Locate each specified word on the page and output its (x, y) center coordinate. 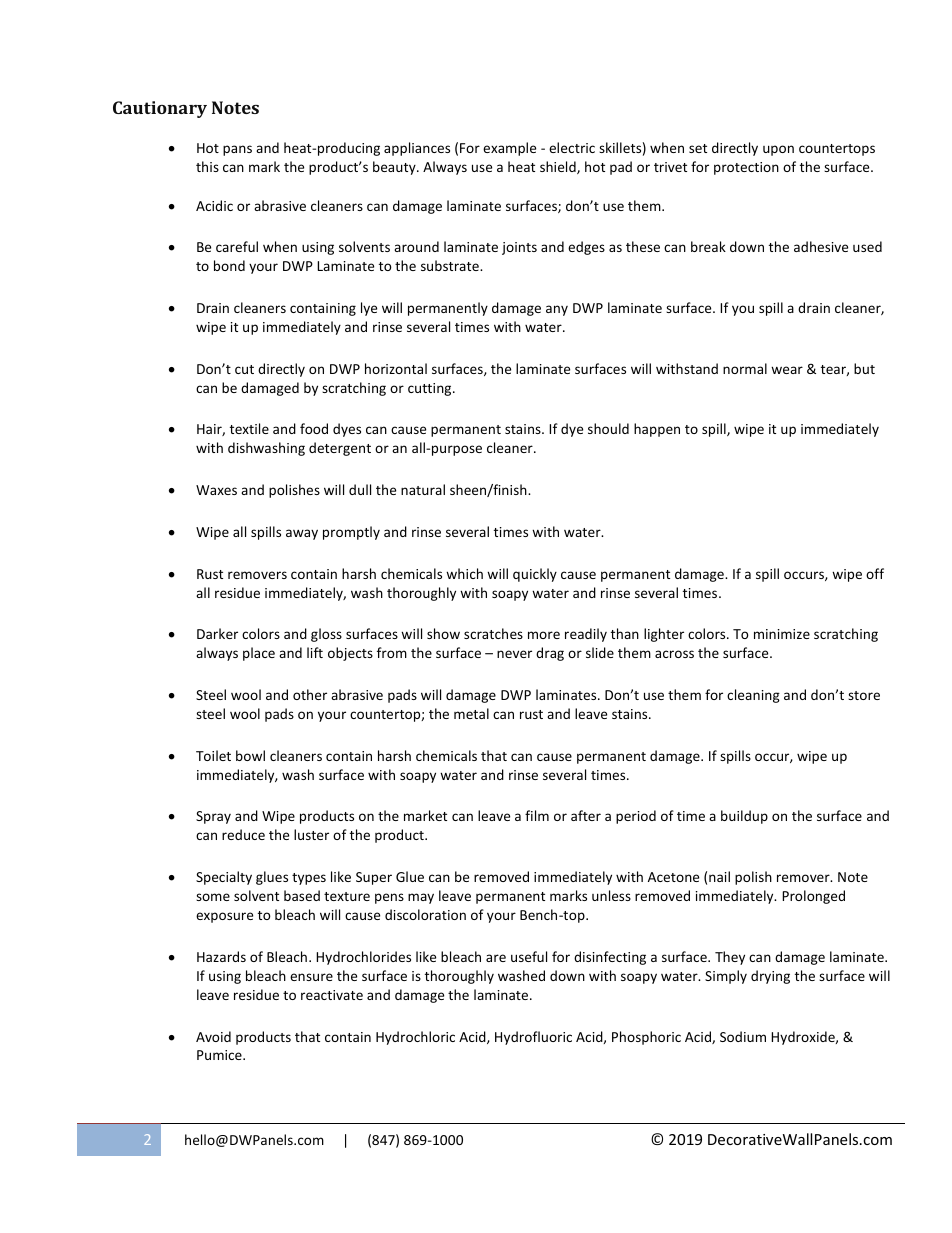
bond (229, 265)
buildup (744, 817)
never (514, 654)
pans (237, 150)
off (875, 573)
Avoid (213, 1036)
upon (778, 150)
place (259, 654)
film (537, 815)
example (509, 149)
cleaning (753, 696)
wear (787, 370)
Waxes (216, 490)
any (557, 310)
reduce (243, 834)
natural (423, 489)
